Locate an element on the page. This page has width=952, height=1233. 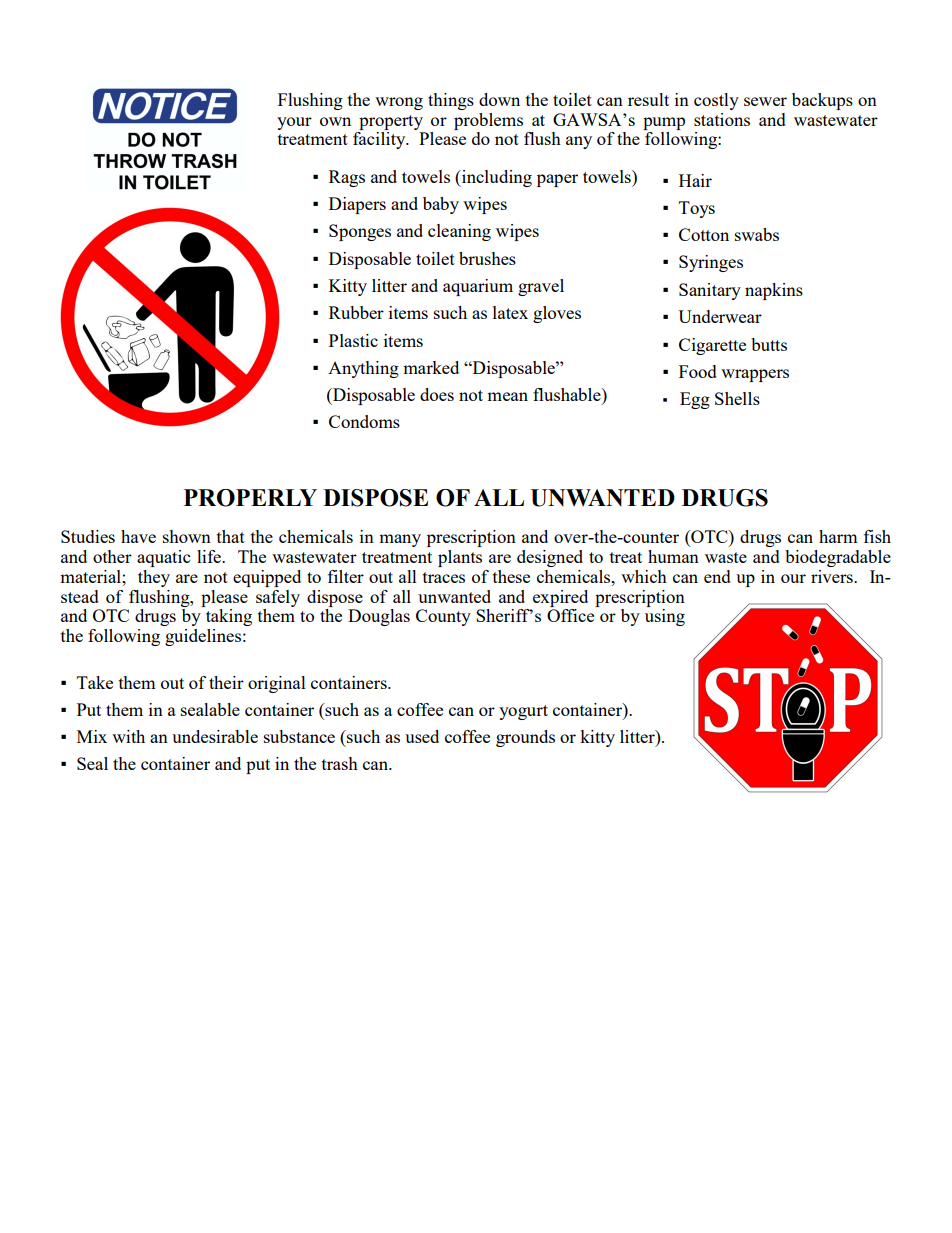
Shells is located at coordinates (737, 398).
